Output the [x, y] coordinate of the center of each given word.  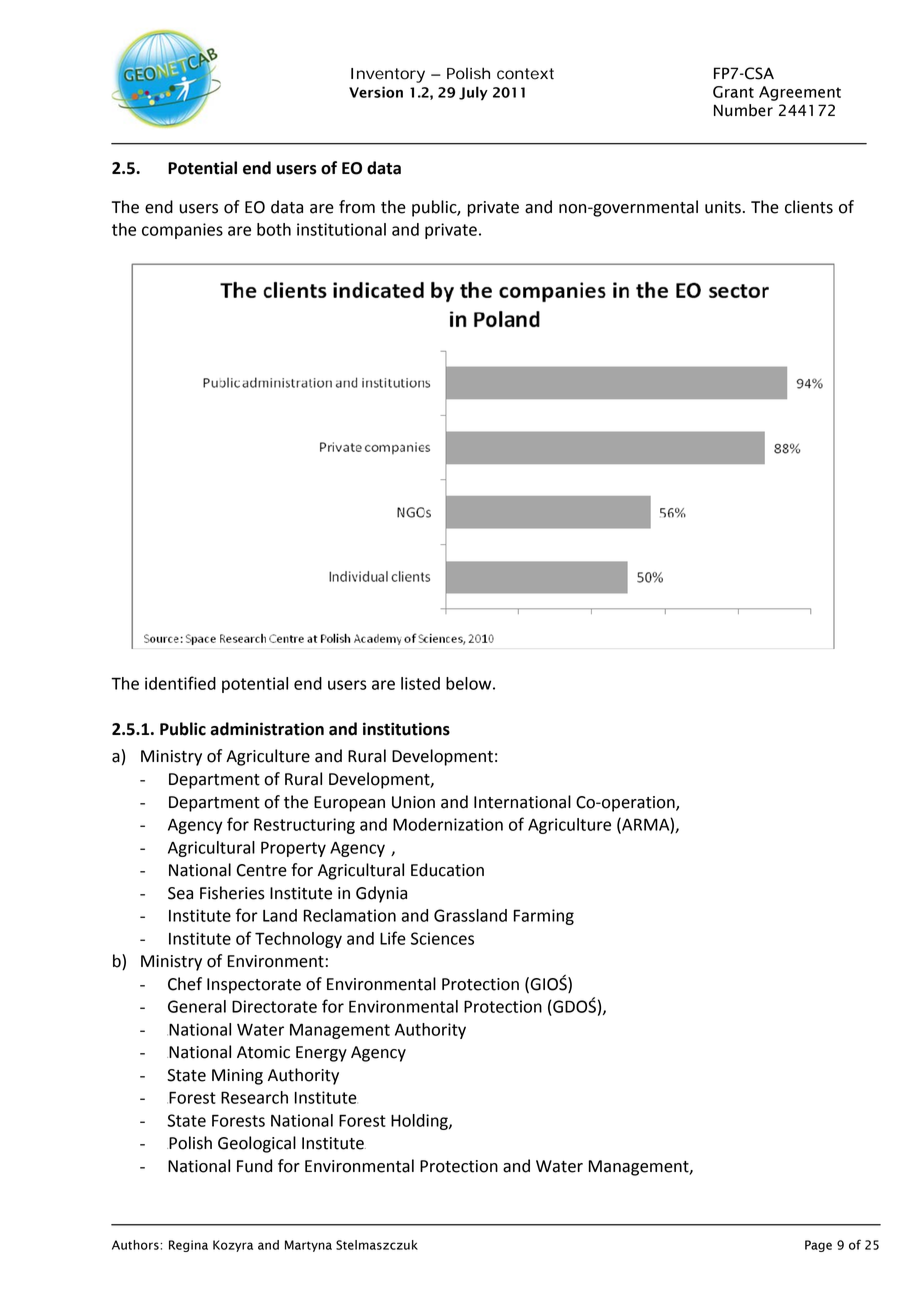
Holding [420, 1122]
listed [420, 683]
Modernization [448, 824]
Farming [544, 917]
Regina [188, 1246]
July [473, 93]
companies [182, 231]
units [723, 207]
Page [818, 1246]
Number [743, 110]
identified [180, 683]
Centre [262, 870]
